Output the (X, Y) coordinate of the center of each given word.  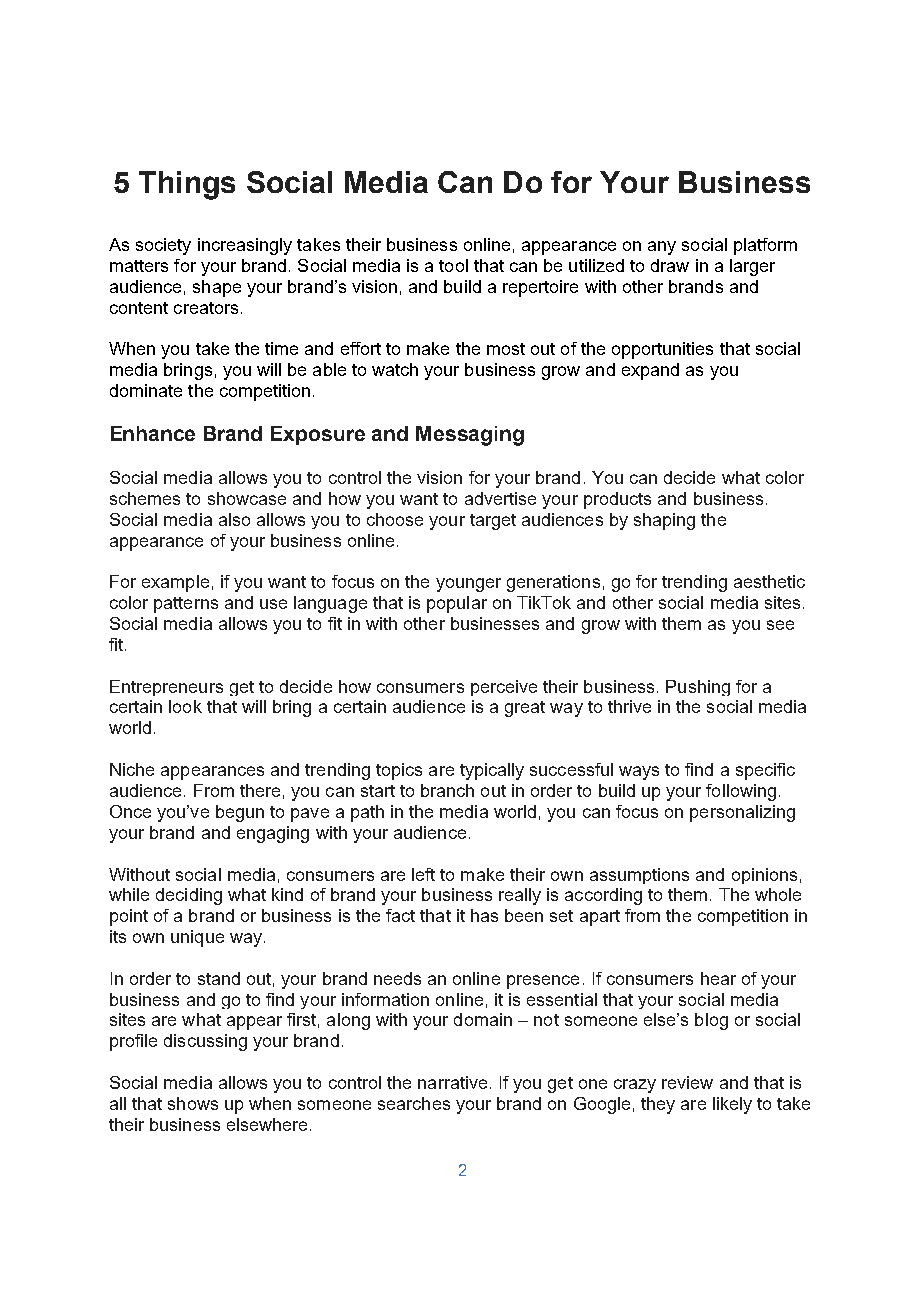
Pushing (698, 688)
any (662, 248)
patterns (186, 605)
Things (187, 185)
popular (457, 604)
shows (193, 1103)
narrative (452, 1082)
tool (453, 265)
